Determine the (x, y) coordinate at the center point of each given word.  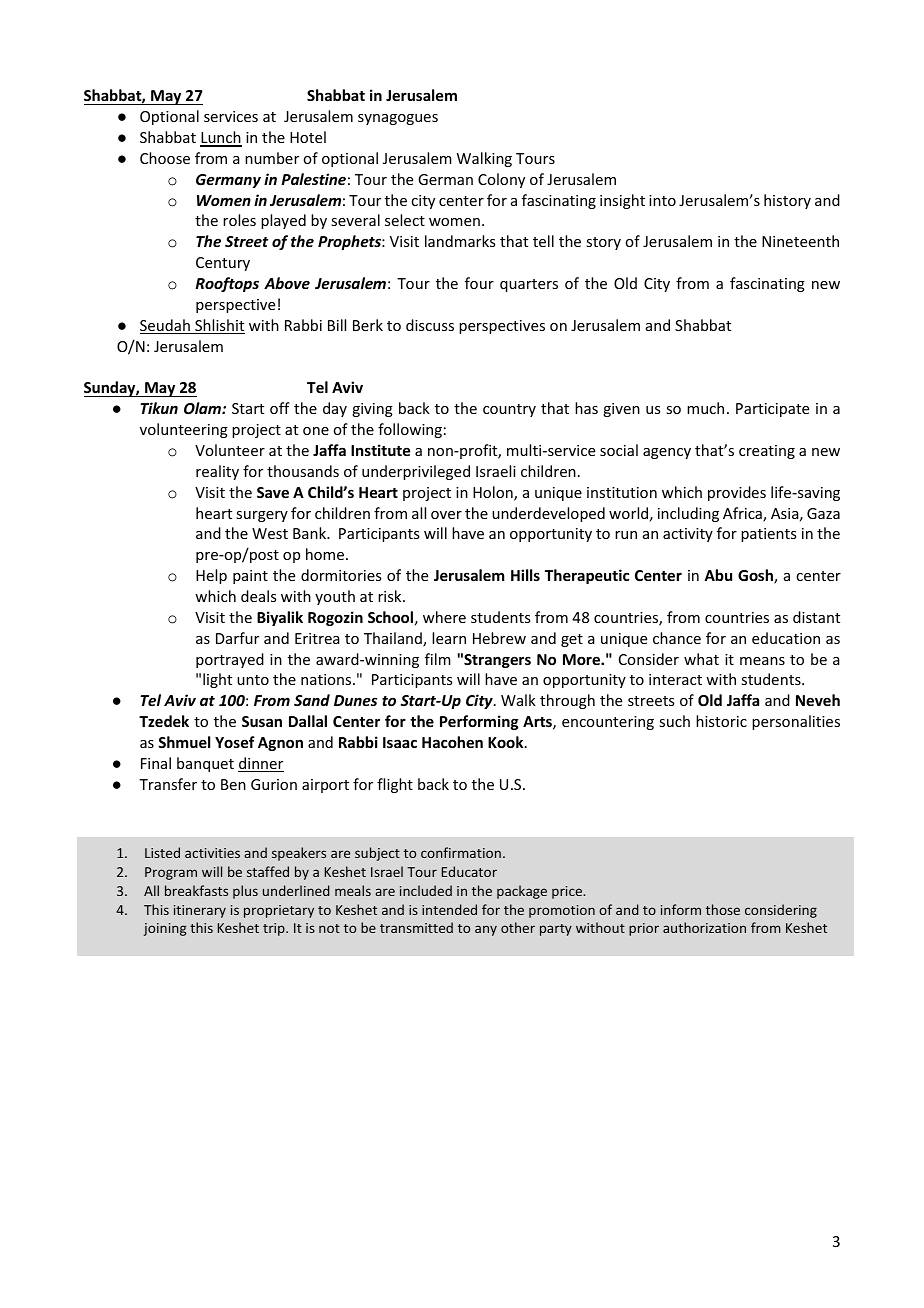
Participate (772, 410)
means (762, 661)
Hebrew (499, 638)
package (522, 892)
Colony (501, 180)
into (662, 200)
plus (245, 892)
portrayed (230, 660)
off (280, 408)
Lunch (221, 138)
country (509, 410)
